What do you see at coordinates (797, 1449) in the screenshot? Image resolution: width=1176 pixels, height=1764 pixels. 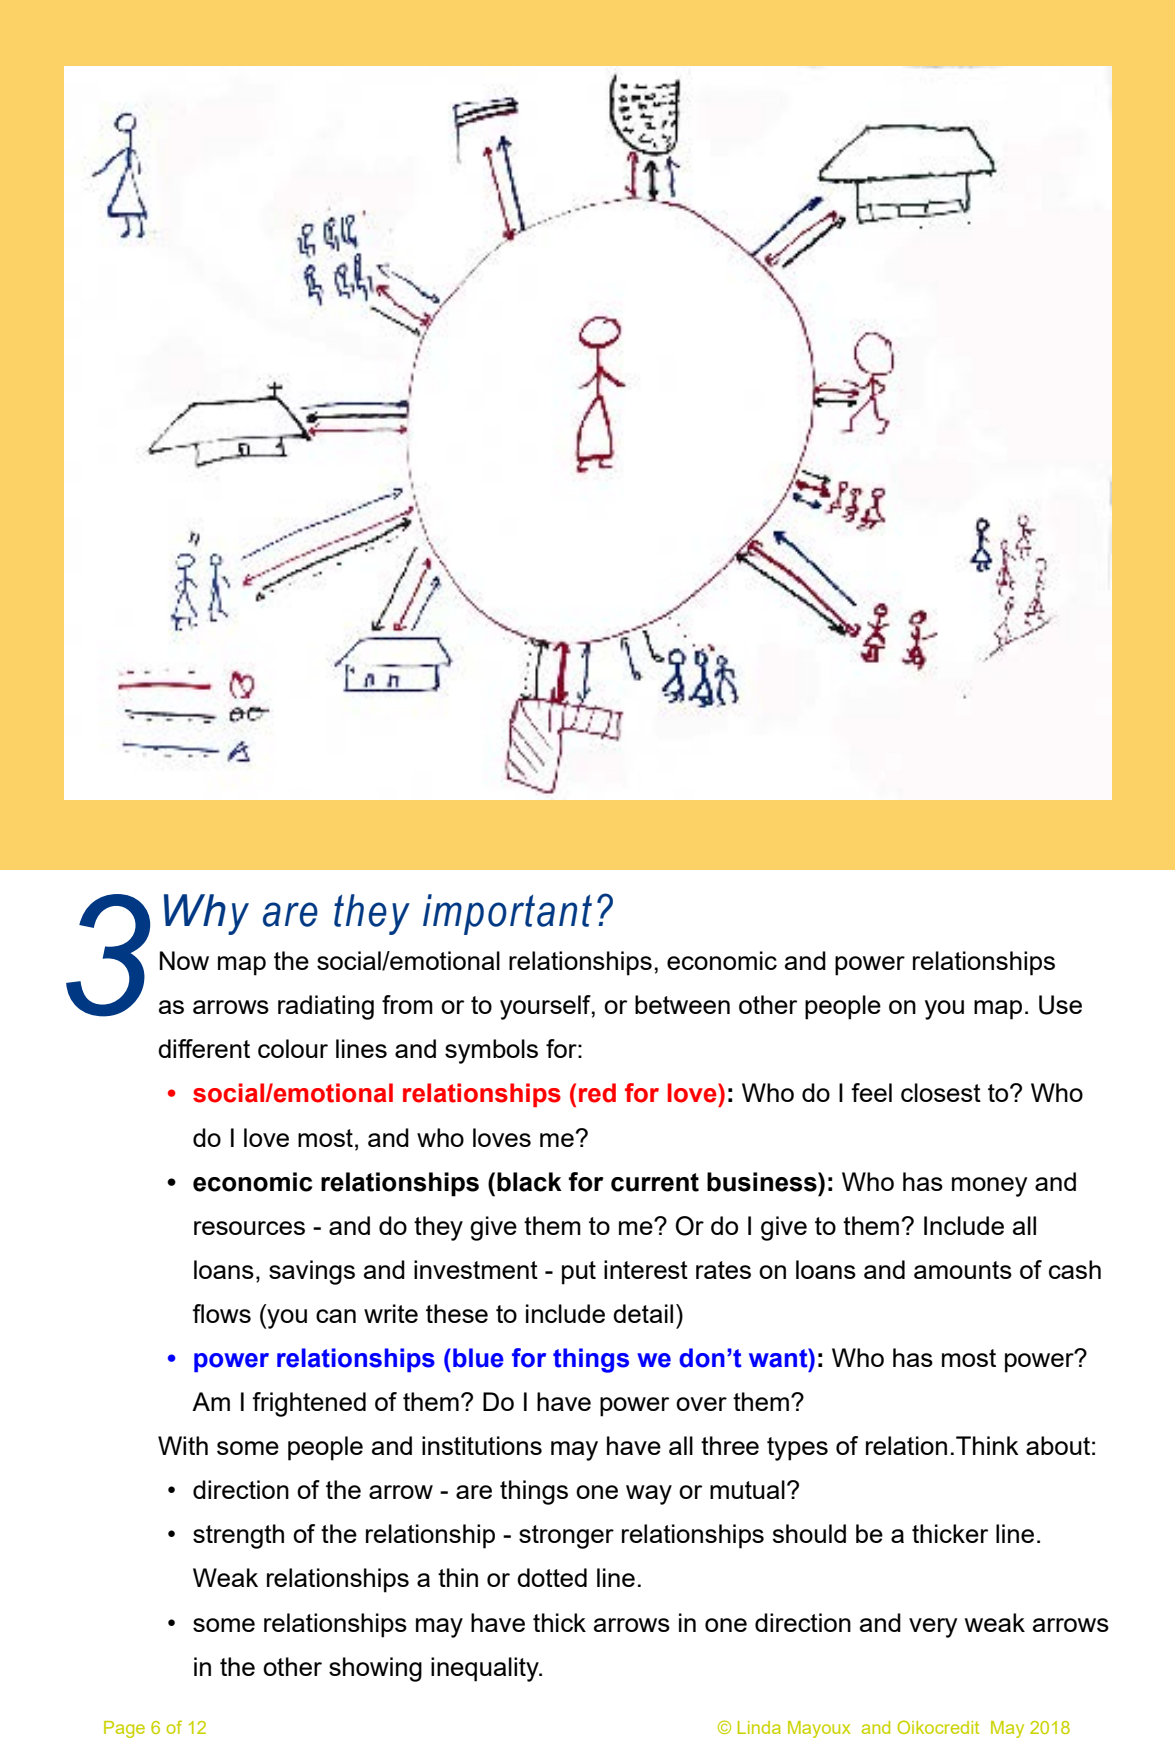 I see `types` at bounding box center [797, 1449].
